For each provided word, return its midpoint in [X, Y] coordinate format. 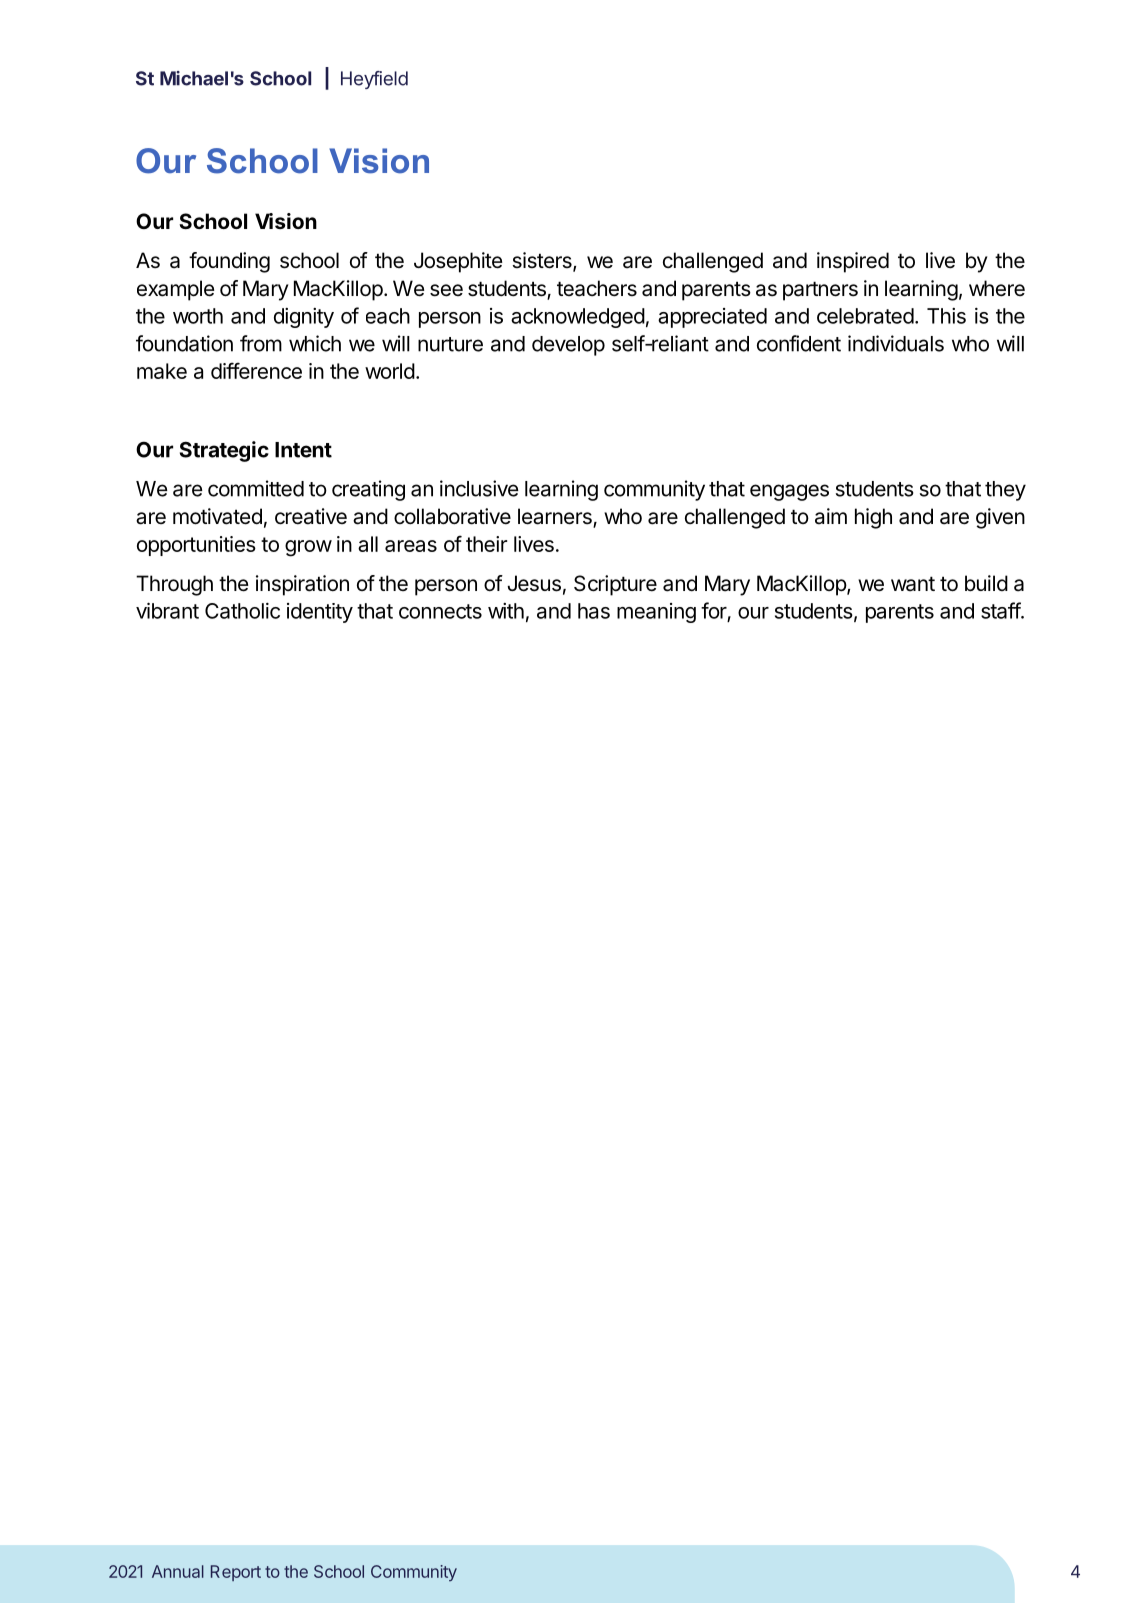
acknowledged [578, 318]
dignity [304, 318]
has [594, 611]
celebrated [865, 316]
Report [236, 1573]
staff [1001, 610]
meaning [656, 613]
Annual [178, 1571]
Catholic [242, 611]
